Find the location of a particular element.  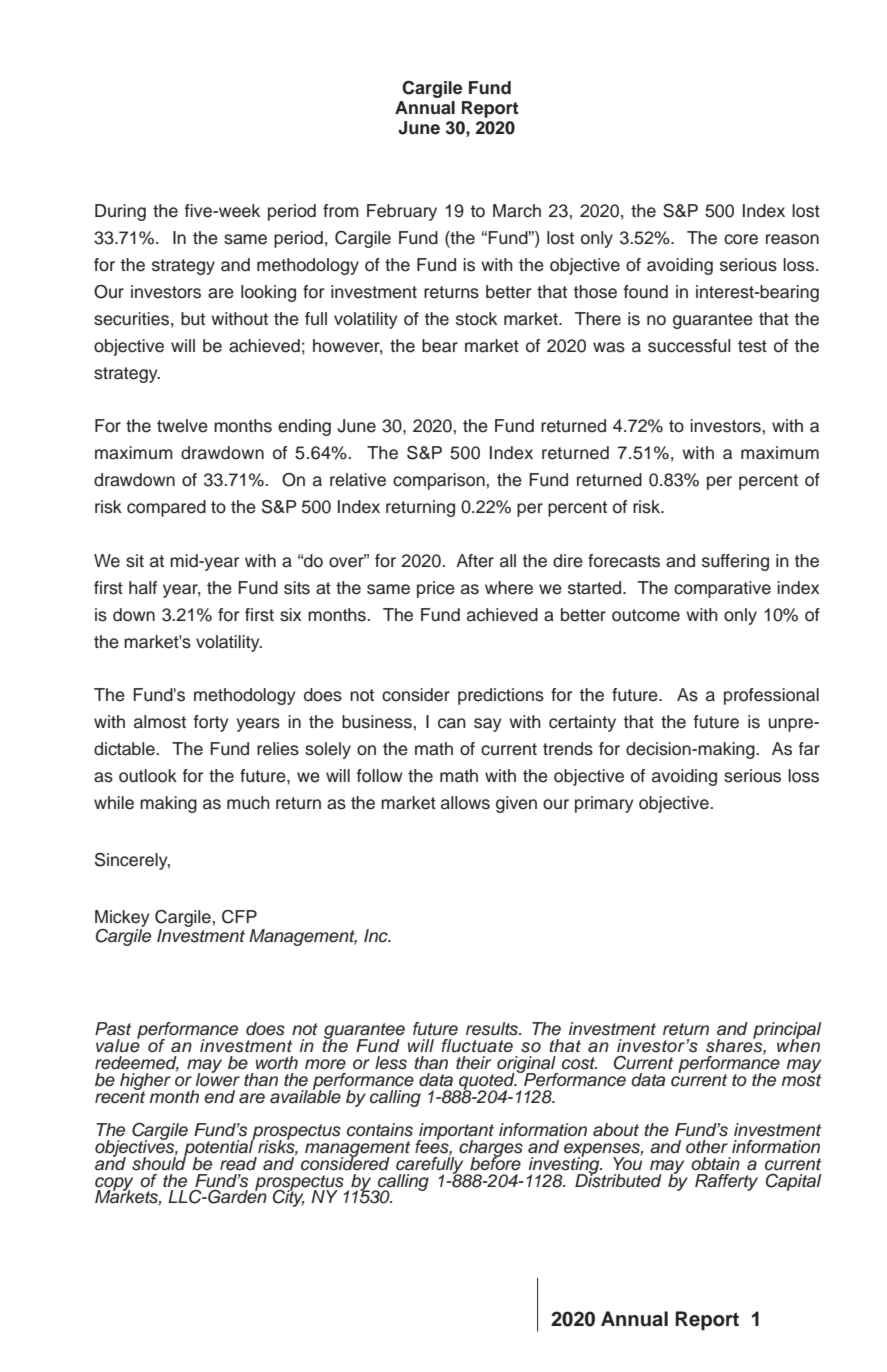

potential is located at coordinates (219, 1148).
